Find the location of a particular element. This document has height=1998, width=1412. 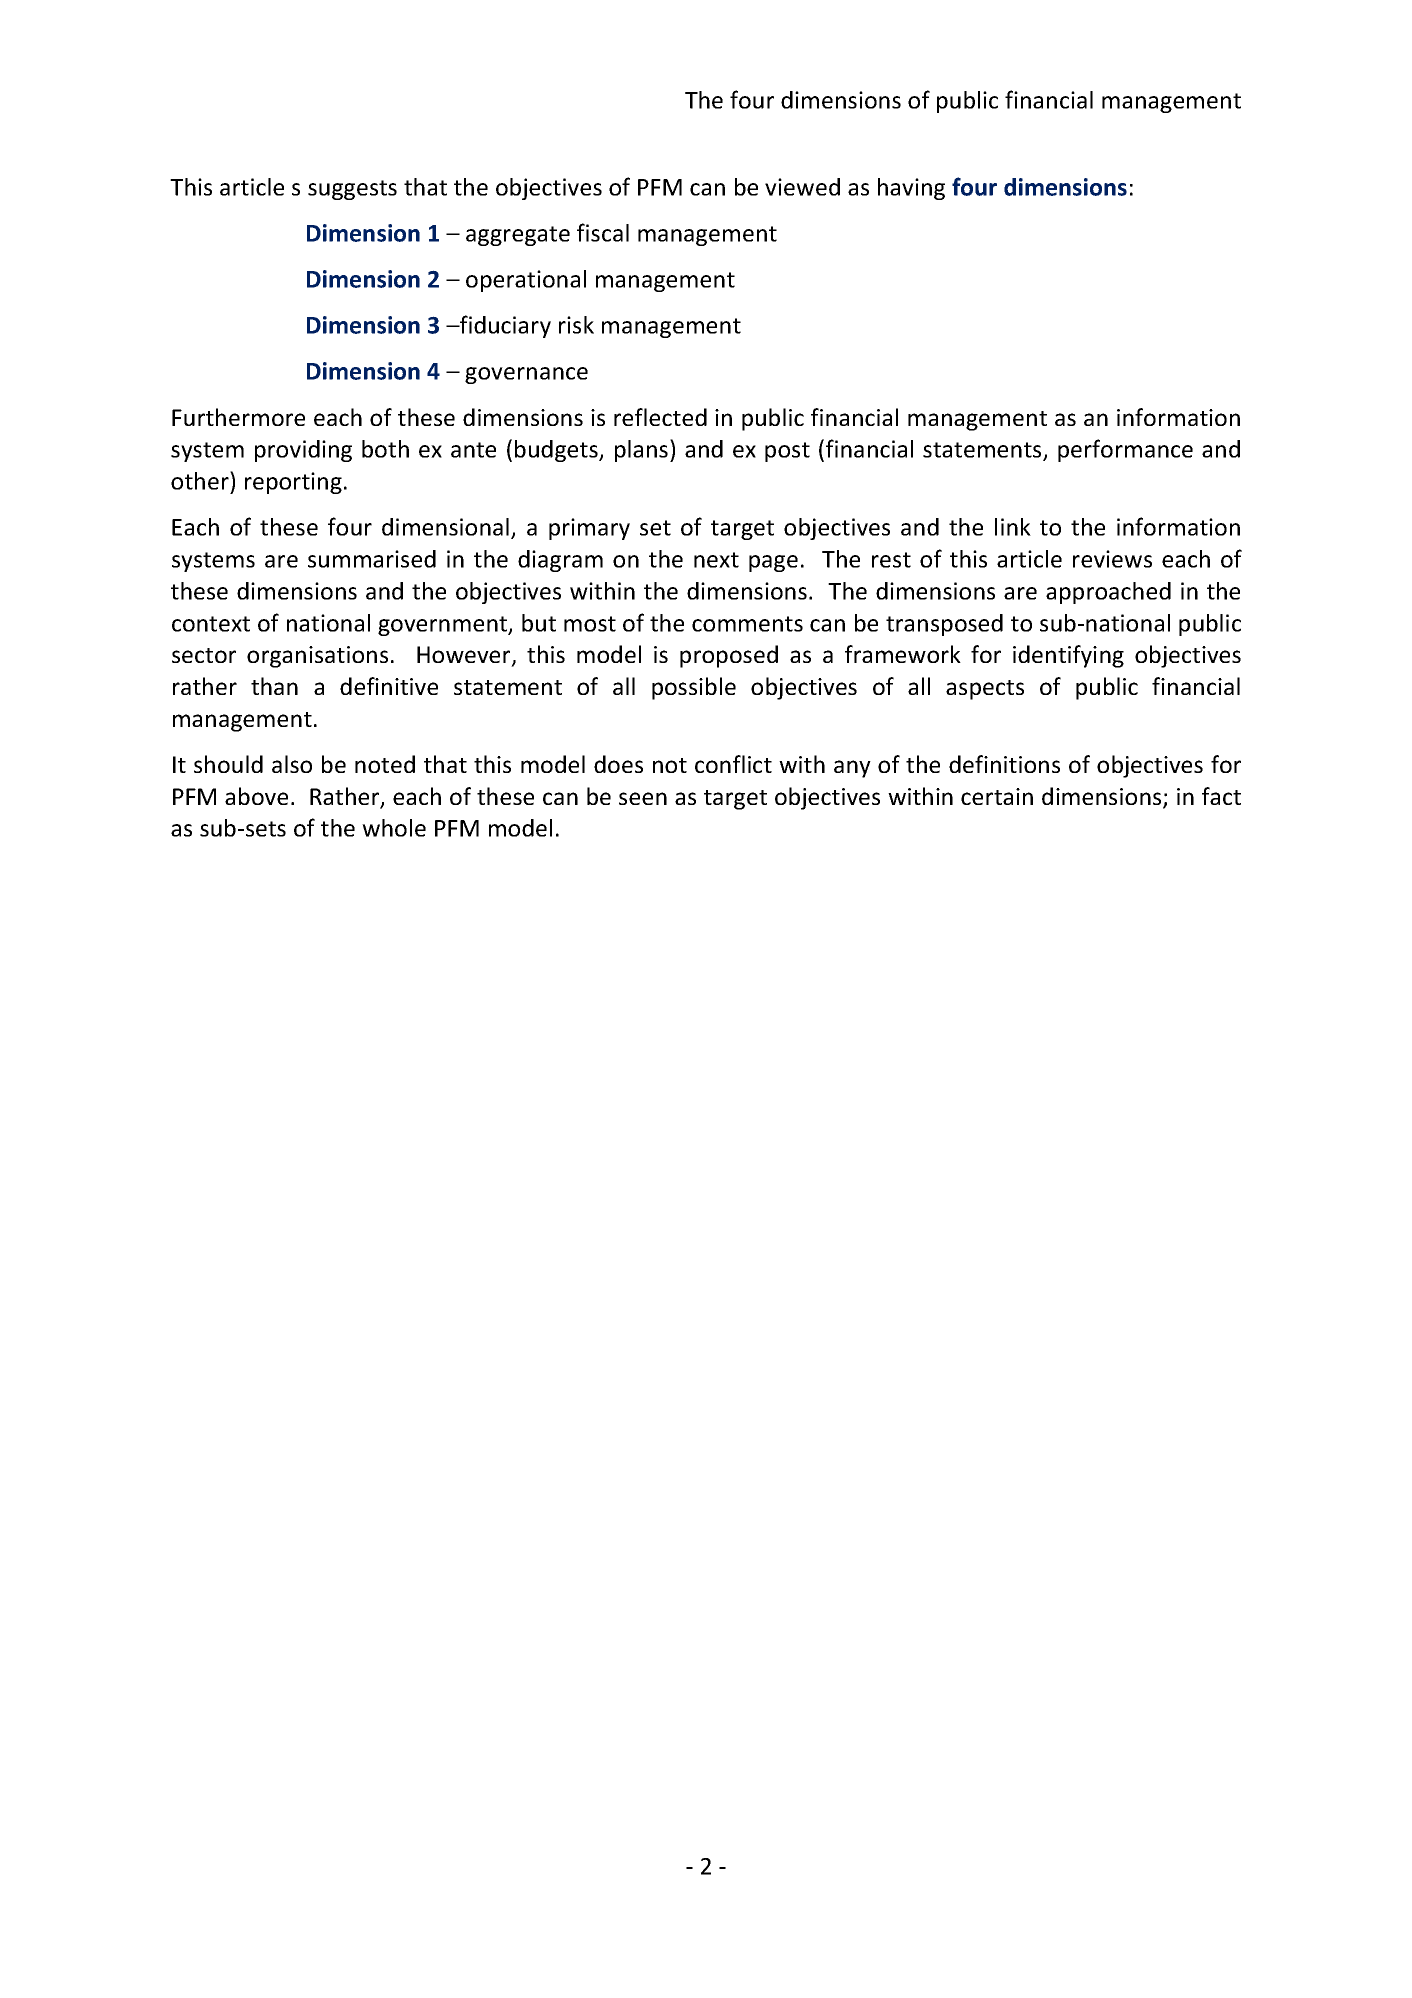

viewed is located at coordinates (802, 187).
